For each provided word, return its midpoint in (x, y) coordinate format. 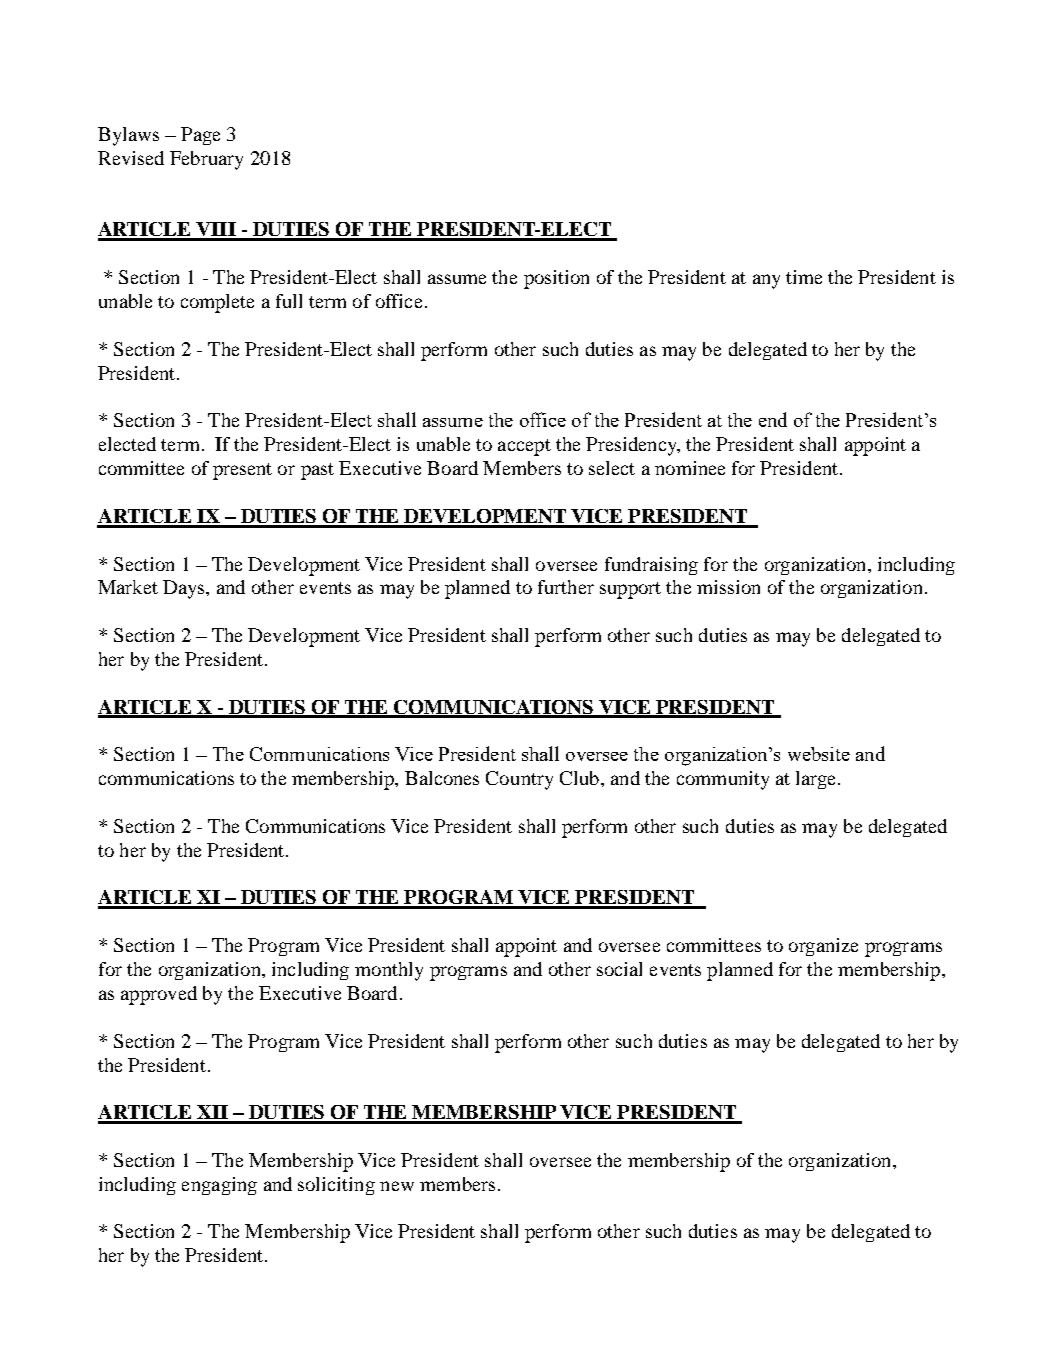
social (619, 969)
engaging (219, 1186)
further (566, 587)
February (206, 160)
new (397, 1186)
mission (728, 587)
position (556, 279)
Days (185, 589)
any (766, 281)
